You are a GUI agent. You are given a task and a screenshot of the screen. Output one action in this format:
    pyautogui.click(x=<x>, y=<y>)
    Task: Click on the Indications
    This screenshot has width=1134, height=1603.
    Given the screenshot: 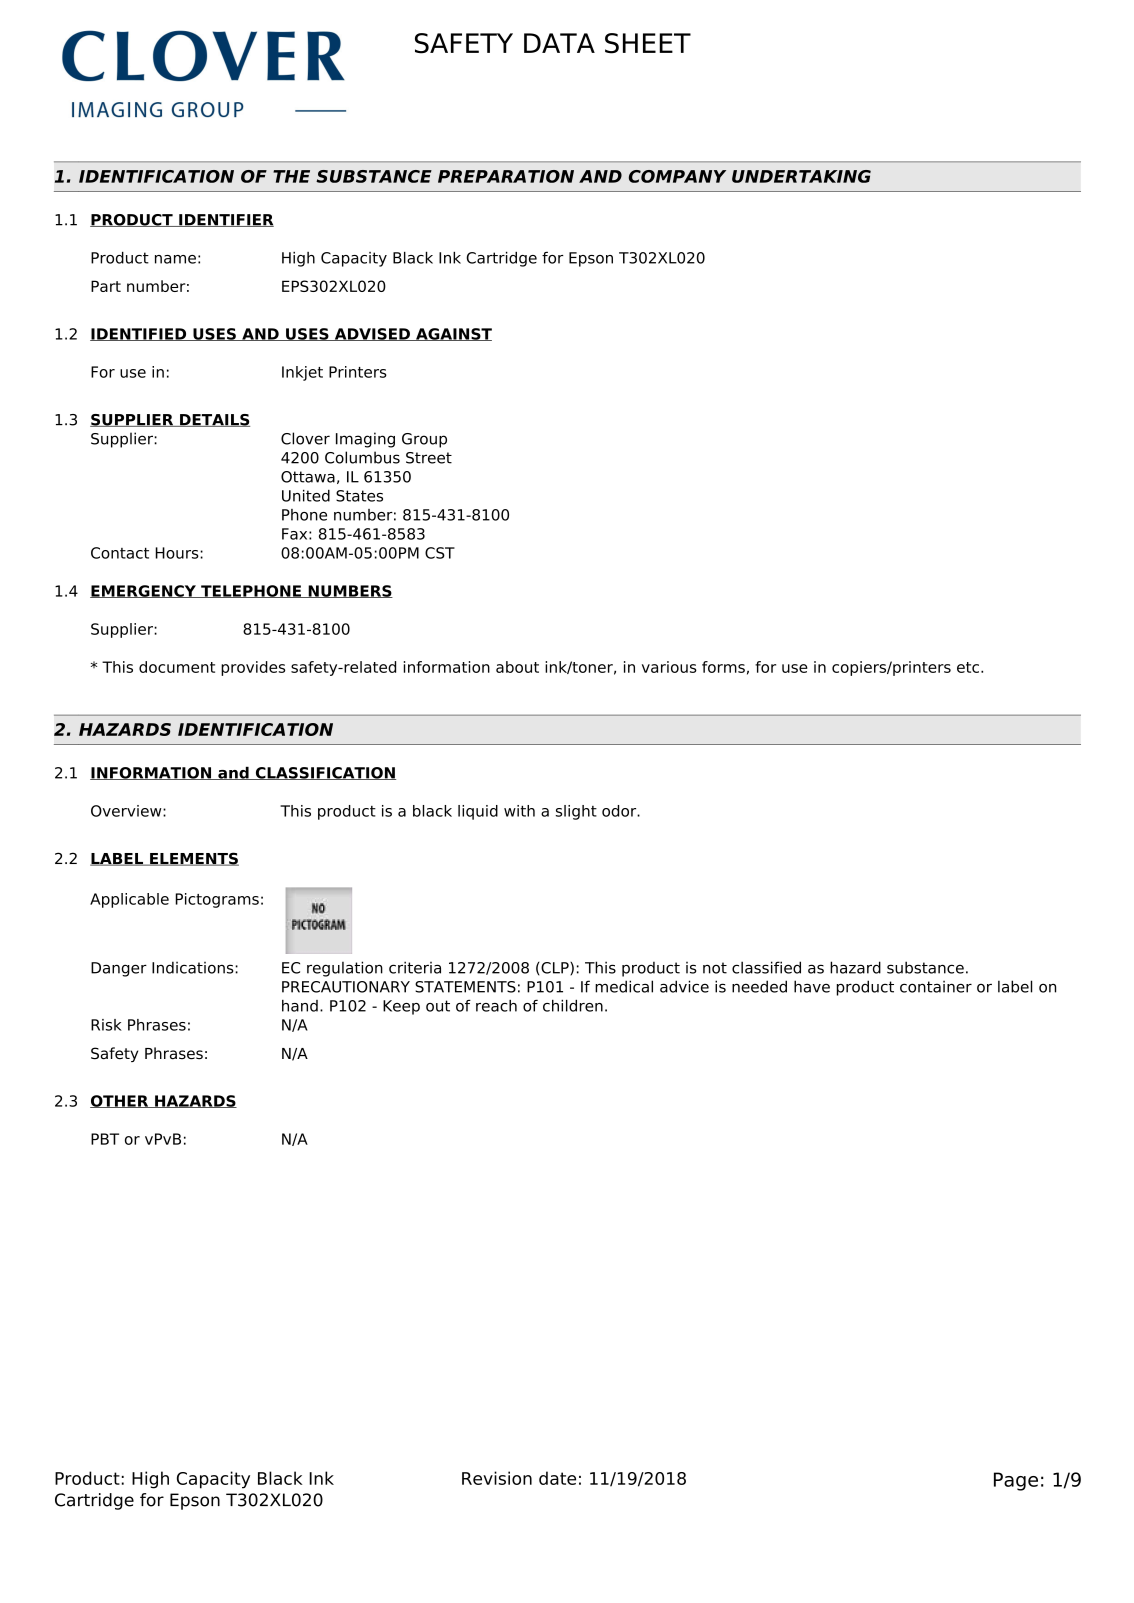 What is the action you would take?
    pyautogui.click(x=194, y=967)
